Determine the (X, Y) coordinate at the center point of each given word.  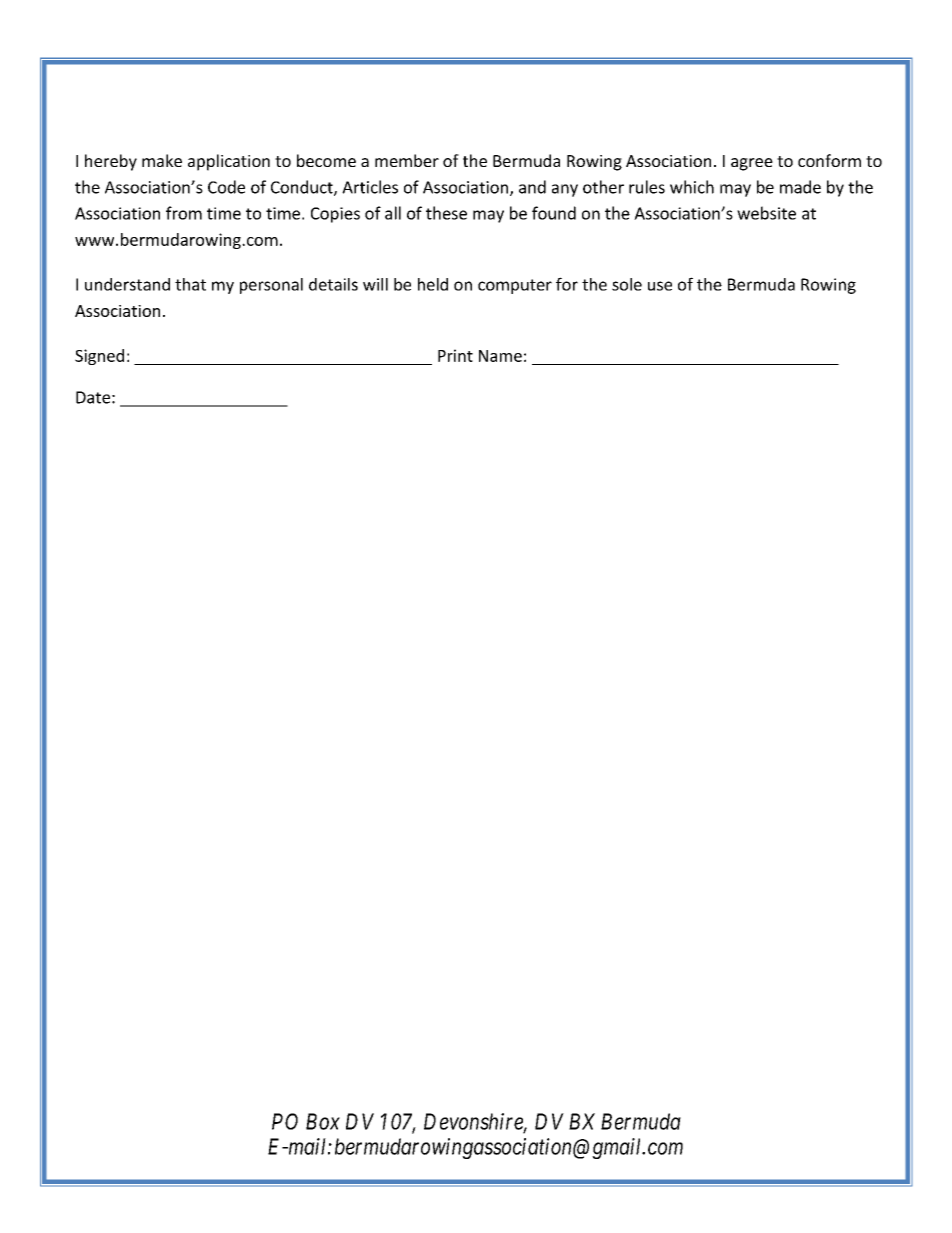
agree (752, 164)
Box (323, 1121)
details (333, 284)
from (184, 213)
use (660, 286)
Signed (99, 357)
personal (271, 286)
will (375, 284)
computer (515, 286)
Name (500, 356)
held (433, 284)
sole (627, 284)
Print (455, 355)
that (190, 284)
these (446, 213)
